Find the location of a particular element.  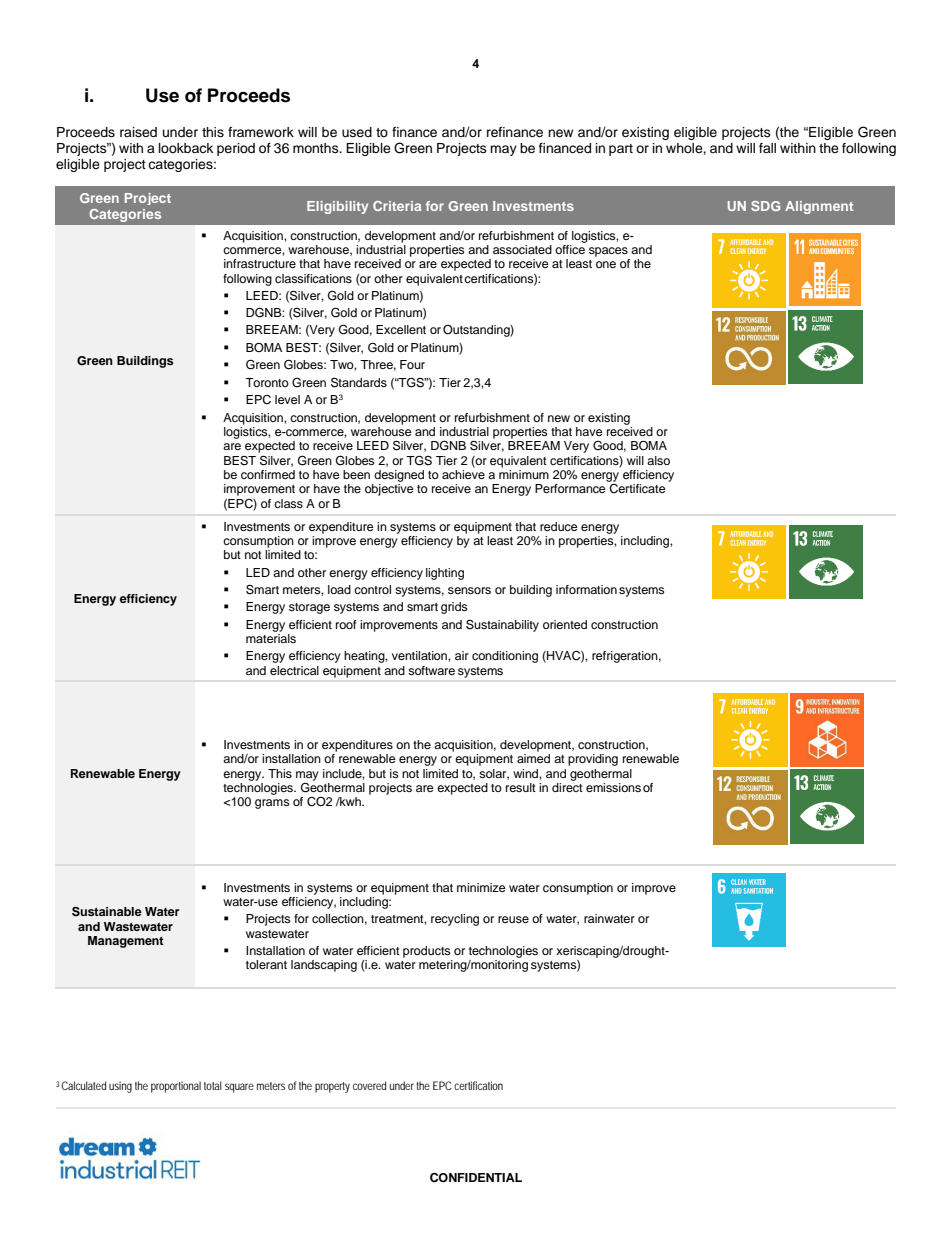

minimize is located at coordinates (481, 887).
